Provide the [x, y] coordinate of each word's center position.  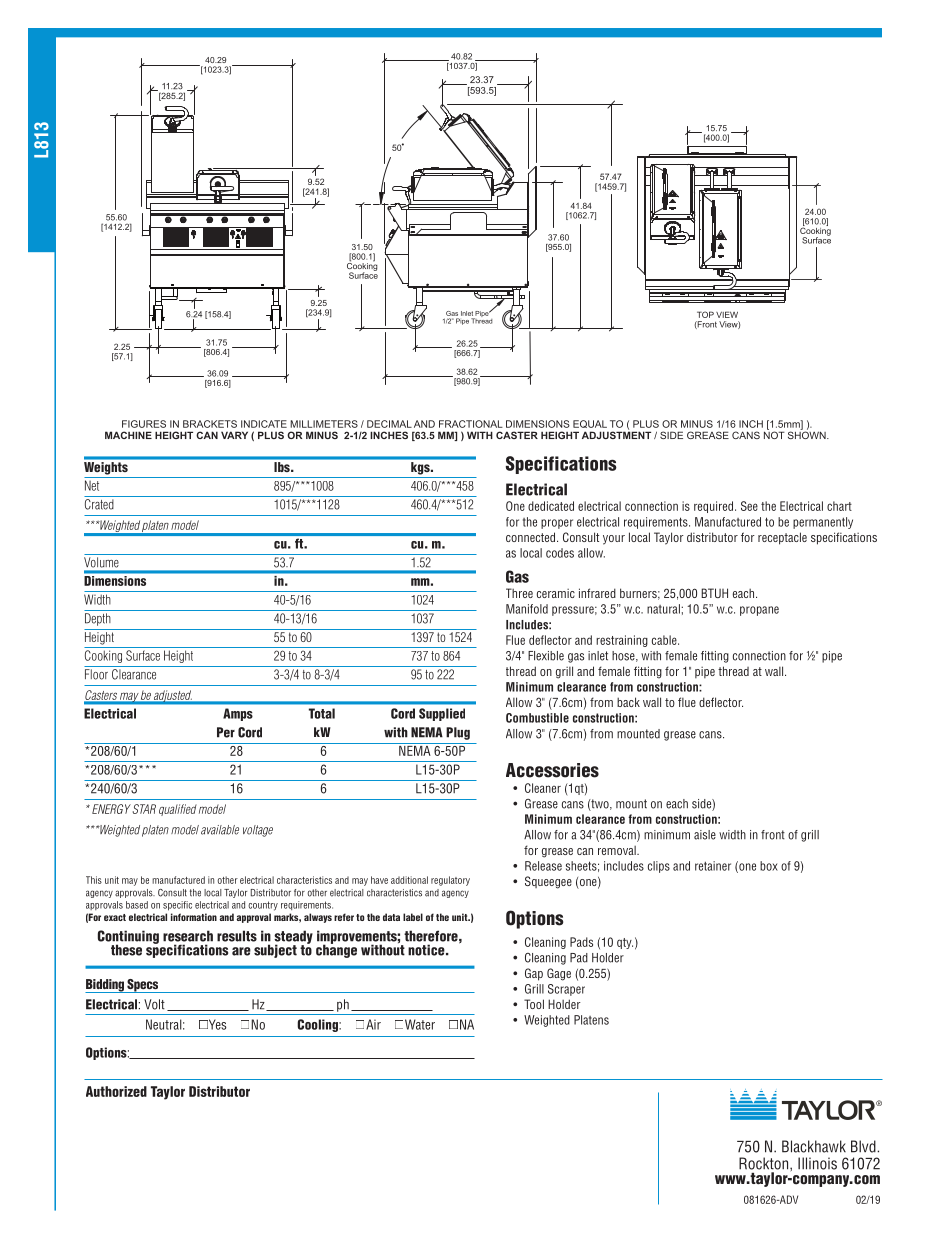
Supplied [442, 714]
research [188, 936]
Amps [238, 714]
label [413, 917]
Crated [99, 504]
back [628, 702]
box [769, 866]
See [749, 506]
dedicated [551, 506]
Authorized [116, 1091]
